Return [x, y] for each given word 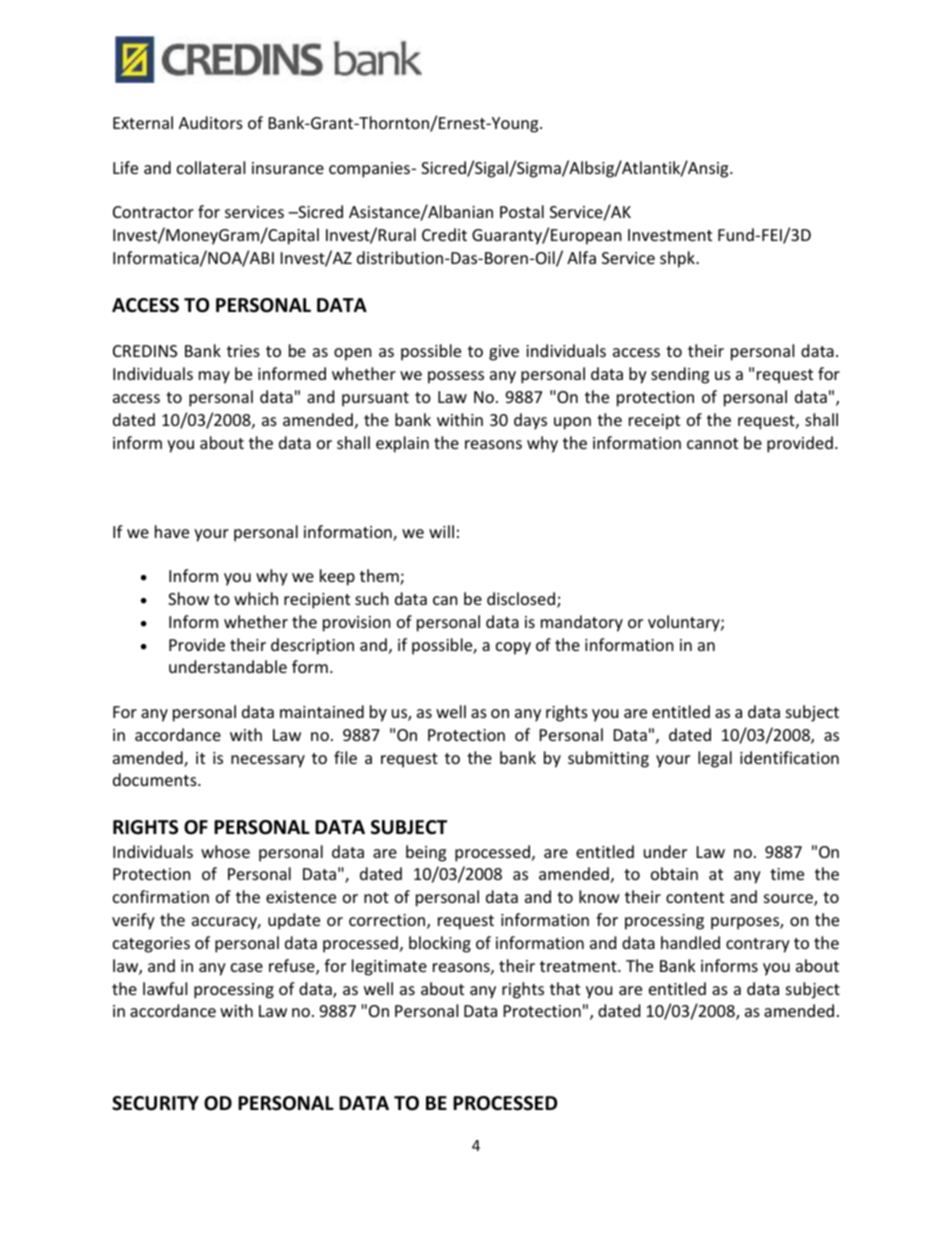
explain [402, 444]
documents [156, 779]
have [172, 531]
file [345, 757]
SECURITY [155, 1103]
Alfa [581, 257]
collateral [211, 167]
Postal [522, 211]
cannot [712, 443]
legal [715, 759]
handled [690, 942]
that [565, 988]
